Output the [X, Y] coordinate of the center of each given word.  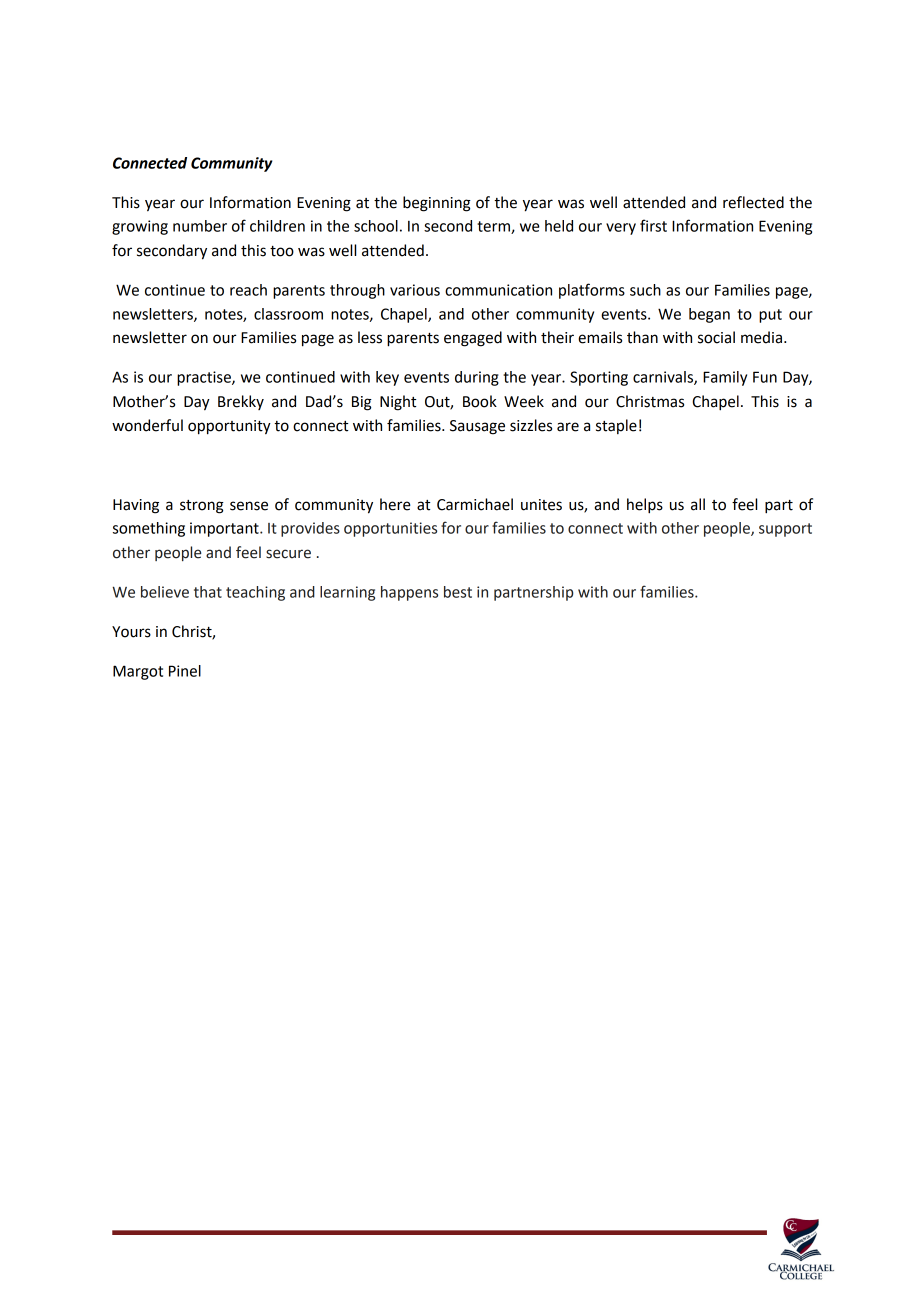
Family [725, 378]
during [477, 378]
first [653, 225]
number [200, 226]
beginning [437, 204]
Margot [138, 672]
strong [202, 507]
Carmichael [475, 504]
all [698, 504]
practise [205, 378]
